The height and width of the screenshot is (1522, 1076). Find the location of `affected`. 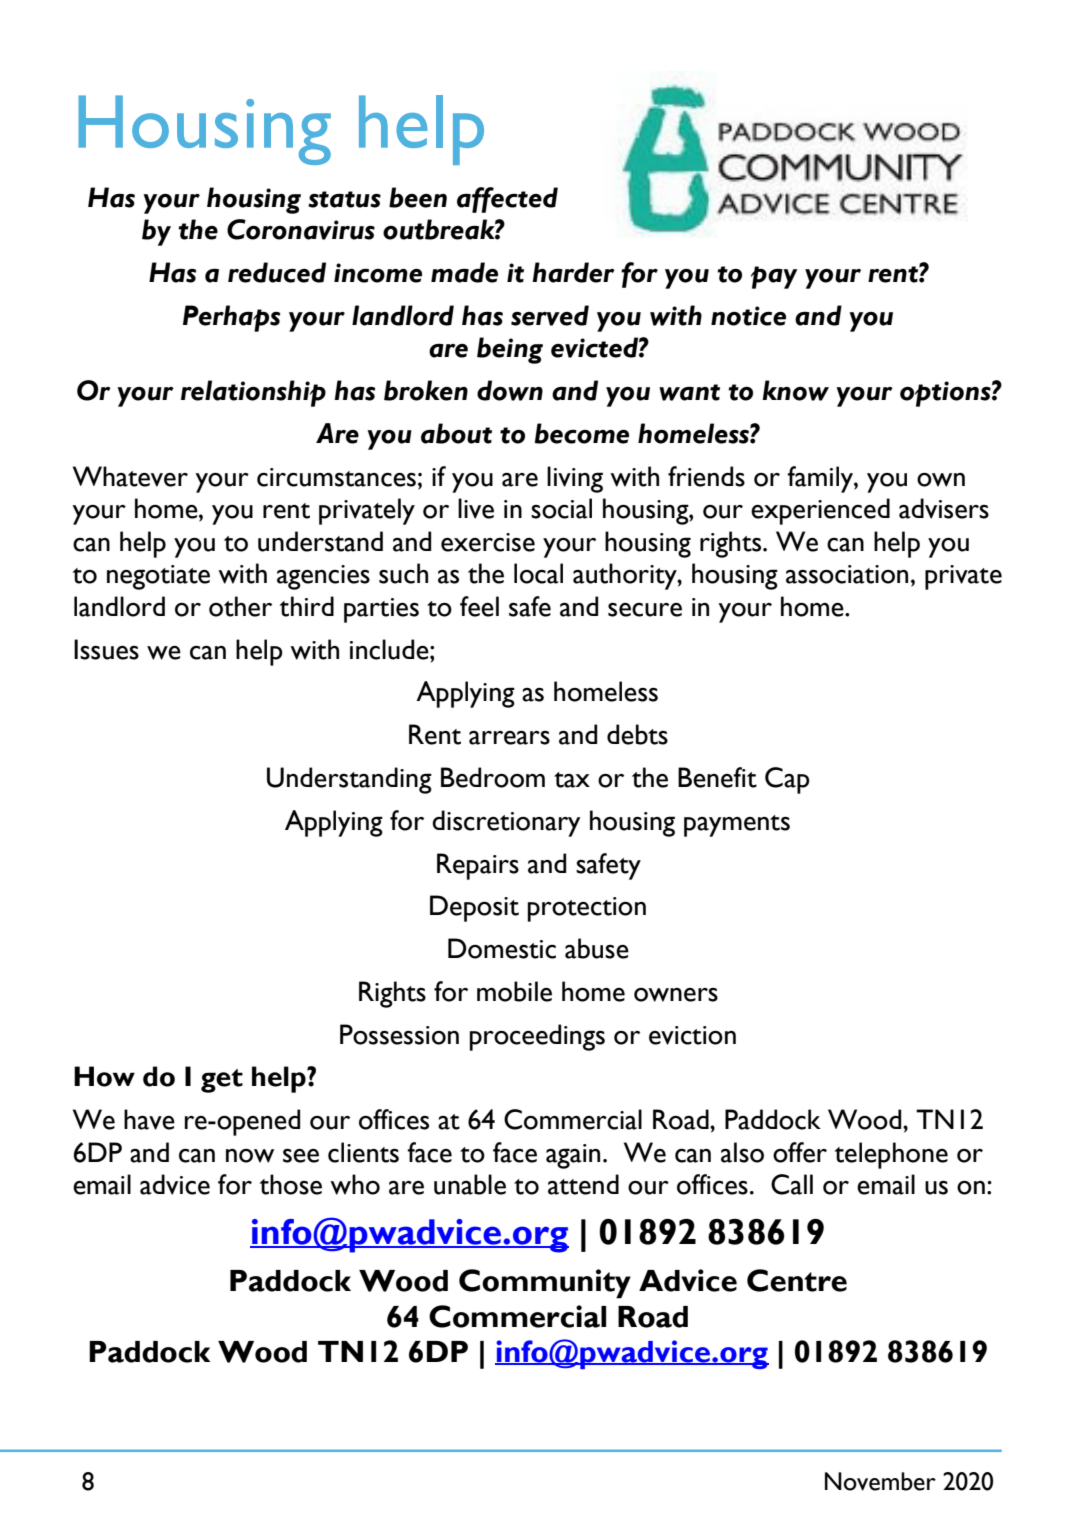

affected is located at coordinates (507, 200).
